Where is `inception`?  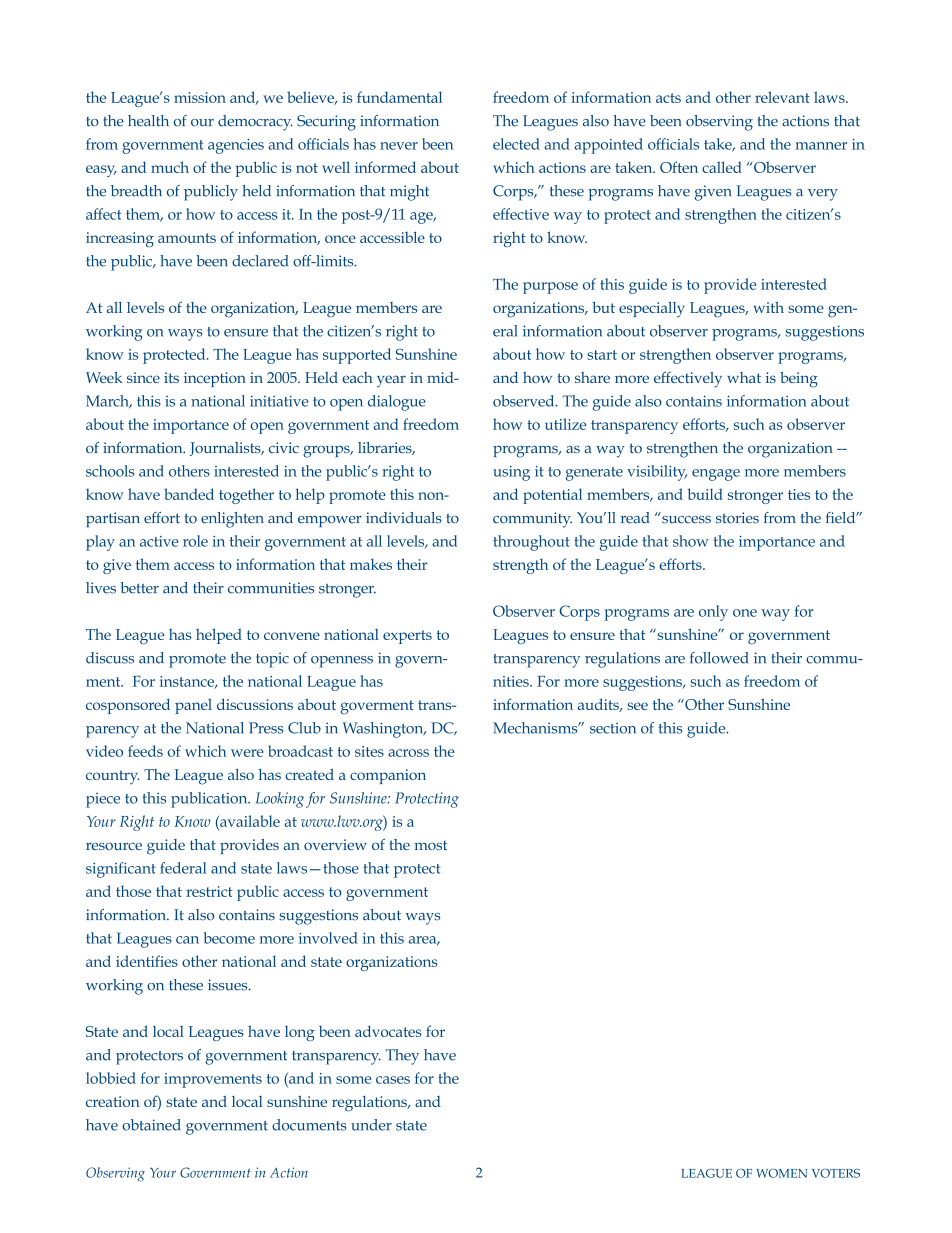
inception is located at coordinates (215, 379).
